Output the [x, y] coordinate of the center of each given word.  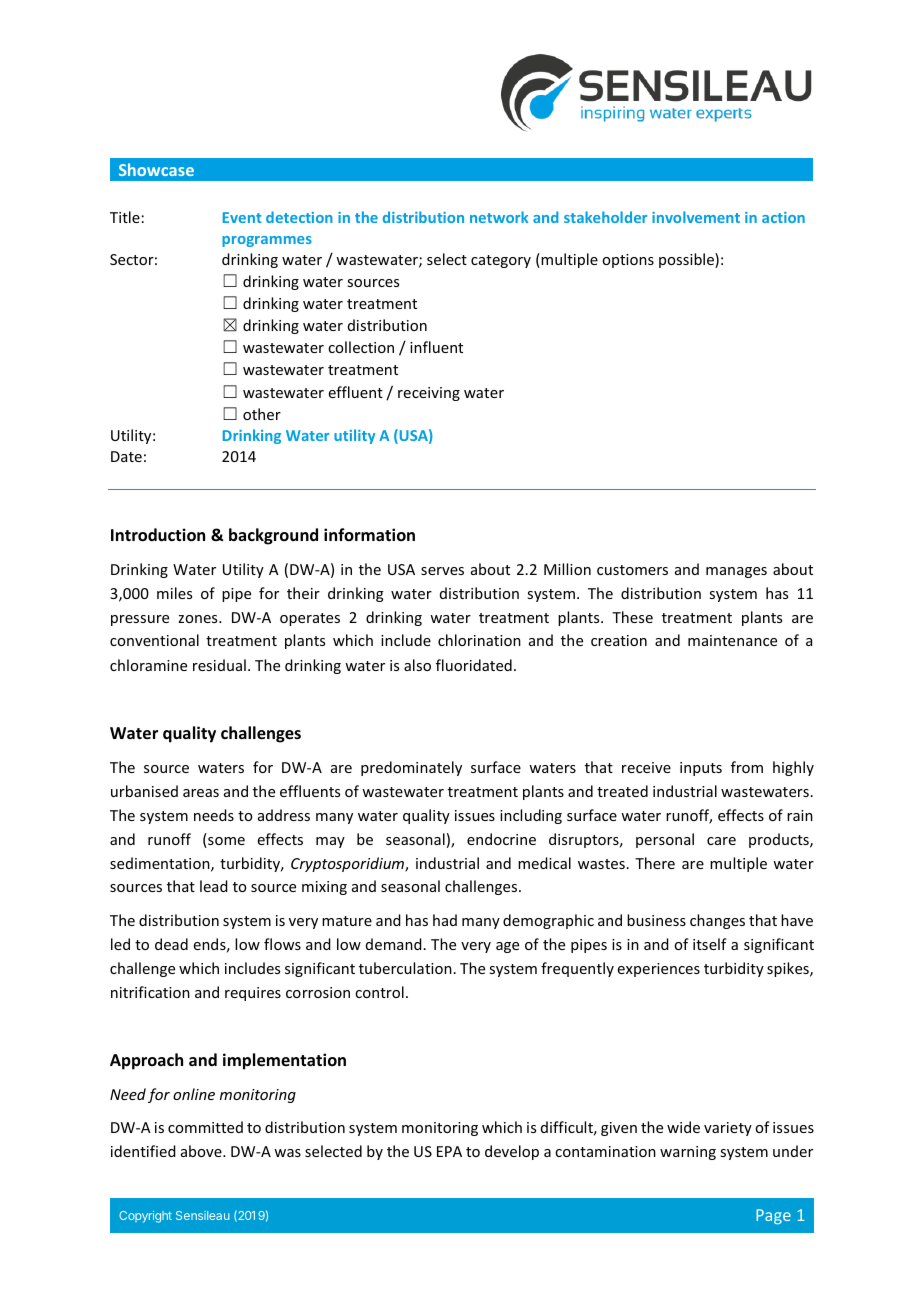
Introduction [158, 535]
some [225, 842]
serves [442, 571]
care [721, 841]
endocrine [501, 839]
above [202, 1151]
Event [242, 217]
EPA [449, 1151]
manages [736, 572]
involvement [696, 217]
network [499, 217]
